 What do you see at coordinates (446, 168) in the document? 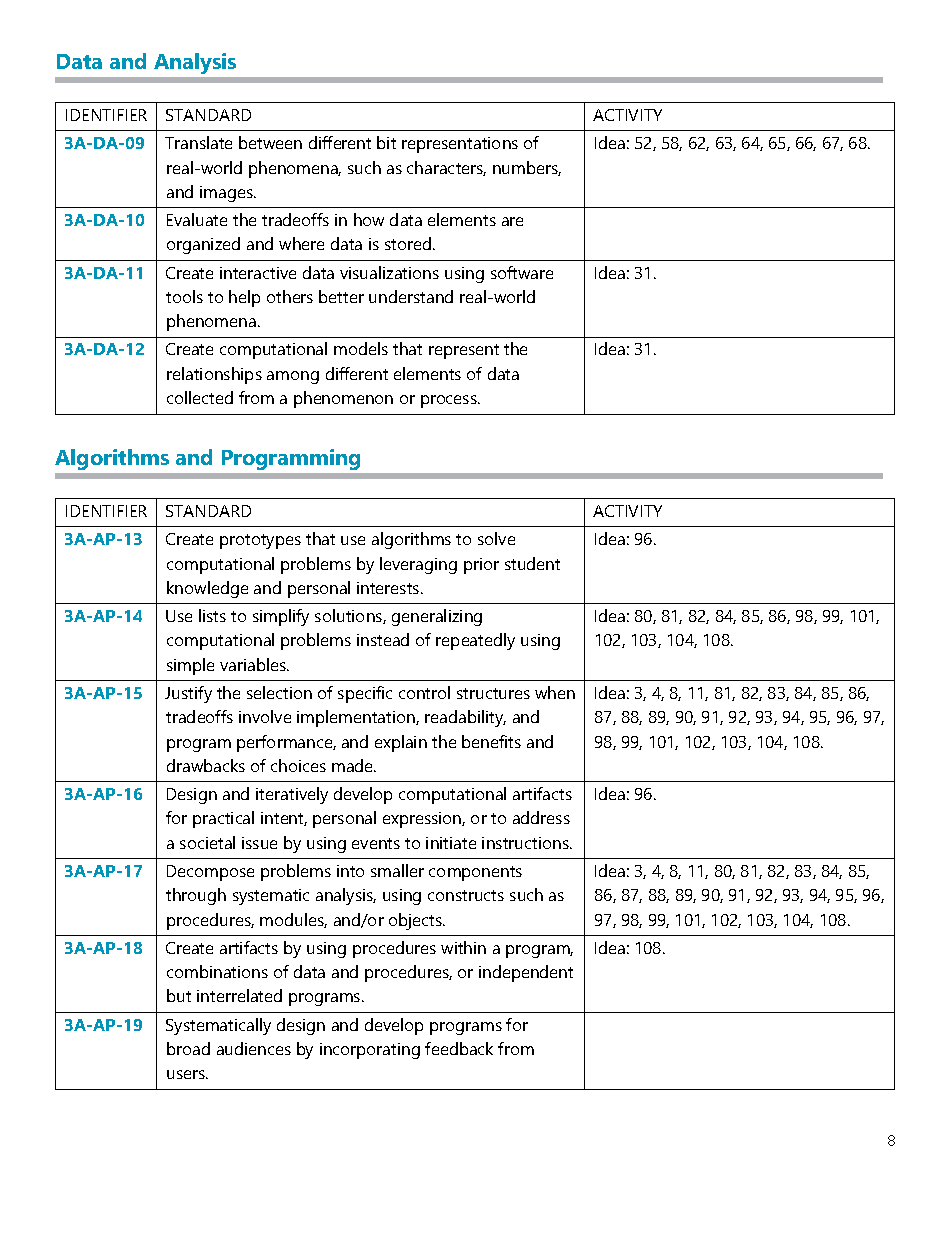
I see `characters` at bounding box center [446, 168].
